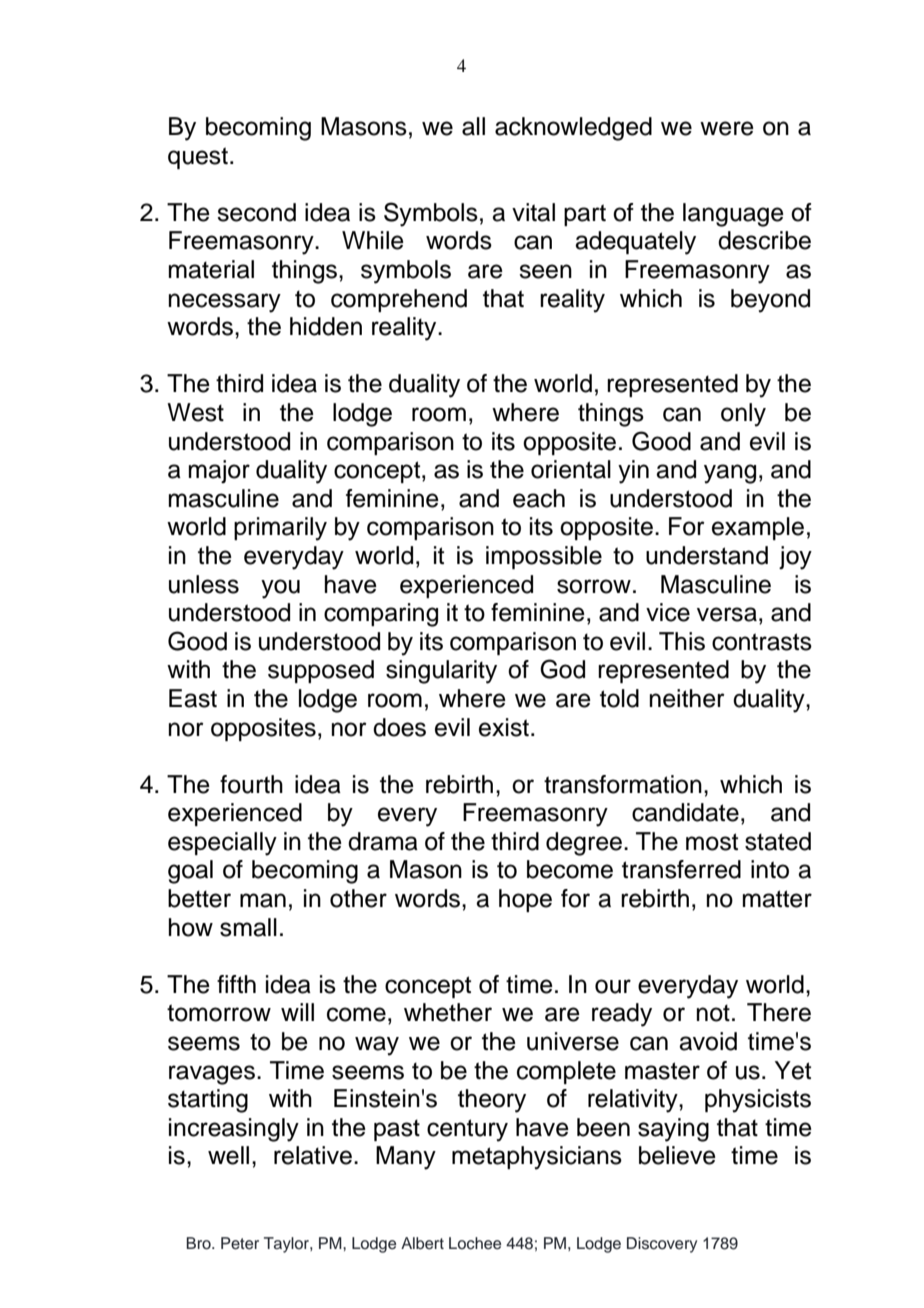 The width and height of the screenshot is (924, 1308). What do you see at coordinates (240, 1243) in the screenshot?
I see `Peter` at bounding box center [240, 1243].
